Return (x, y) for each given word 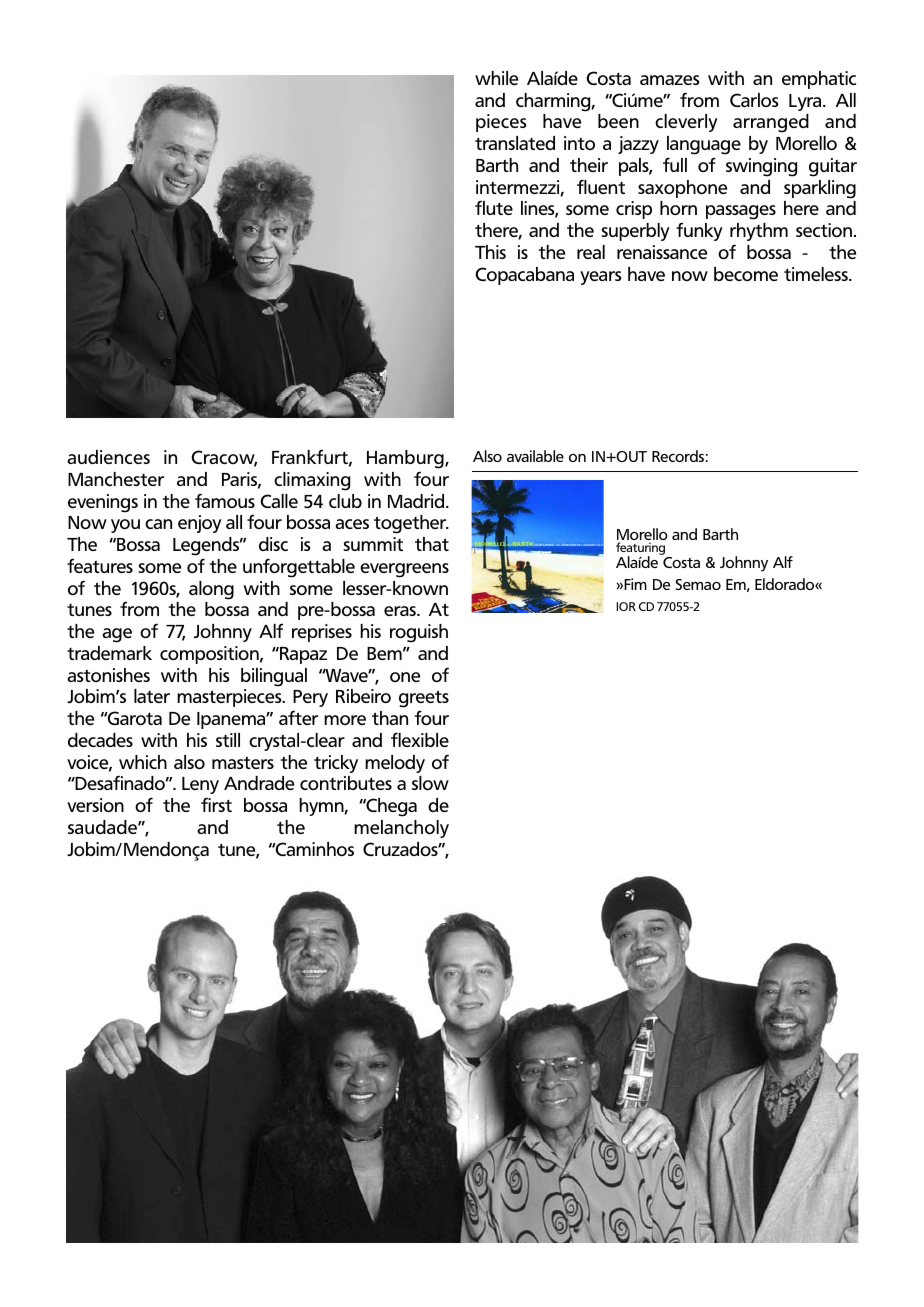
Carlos (754, 100)
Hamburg (406, 459)
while (496, 78)
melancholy (401, 829)
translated (515, 143)
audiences (108, 457)
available (535, 456)
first (216, 804)
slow (430, 783)
